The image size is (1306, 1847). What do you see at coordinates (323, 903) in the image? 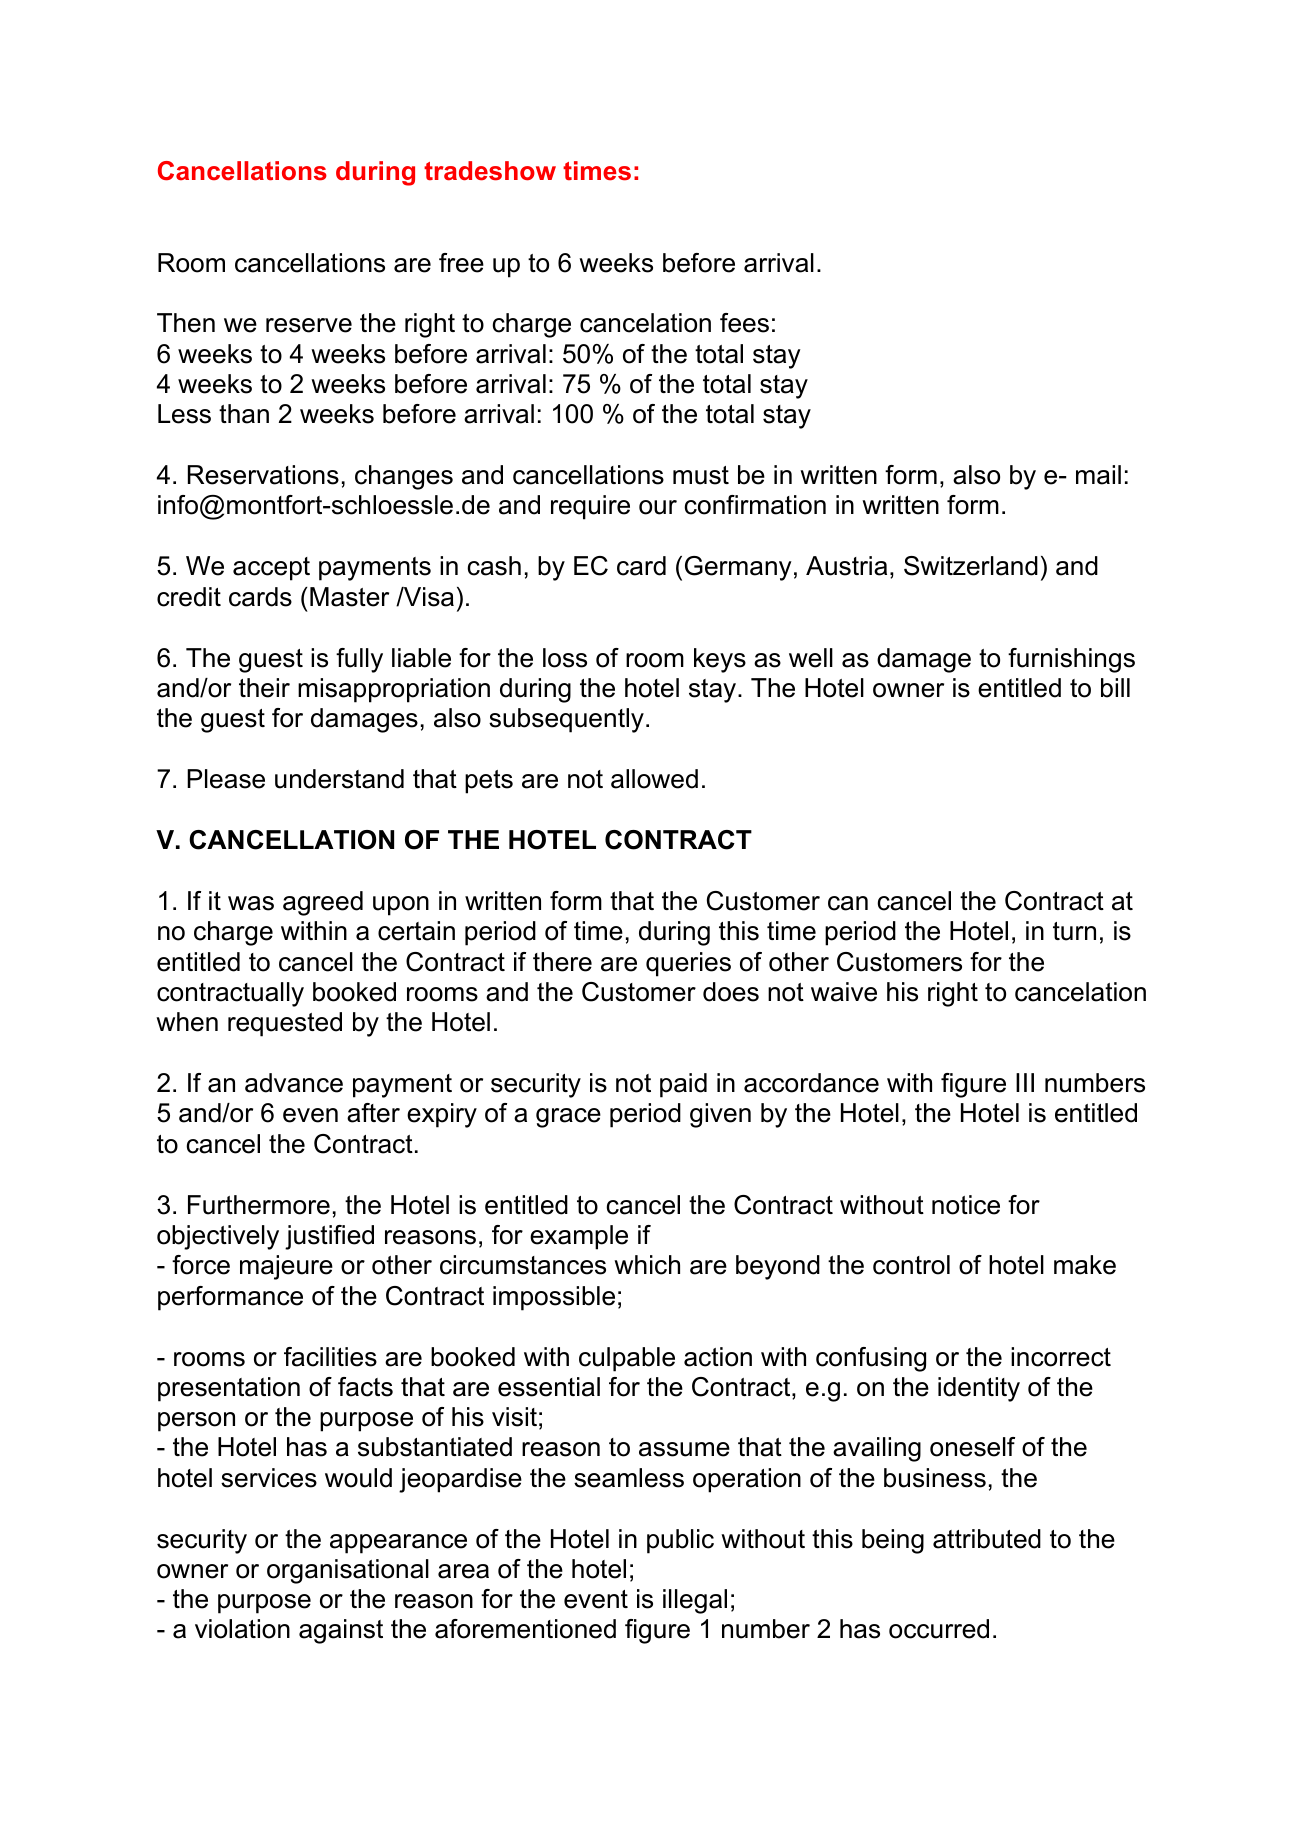
I see `agreed` at bounding box center [323, 903].
